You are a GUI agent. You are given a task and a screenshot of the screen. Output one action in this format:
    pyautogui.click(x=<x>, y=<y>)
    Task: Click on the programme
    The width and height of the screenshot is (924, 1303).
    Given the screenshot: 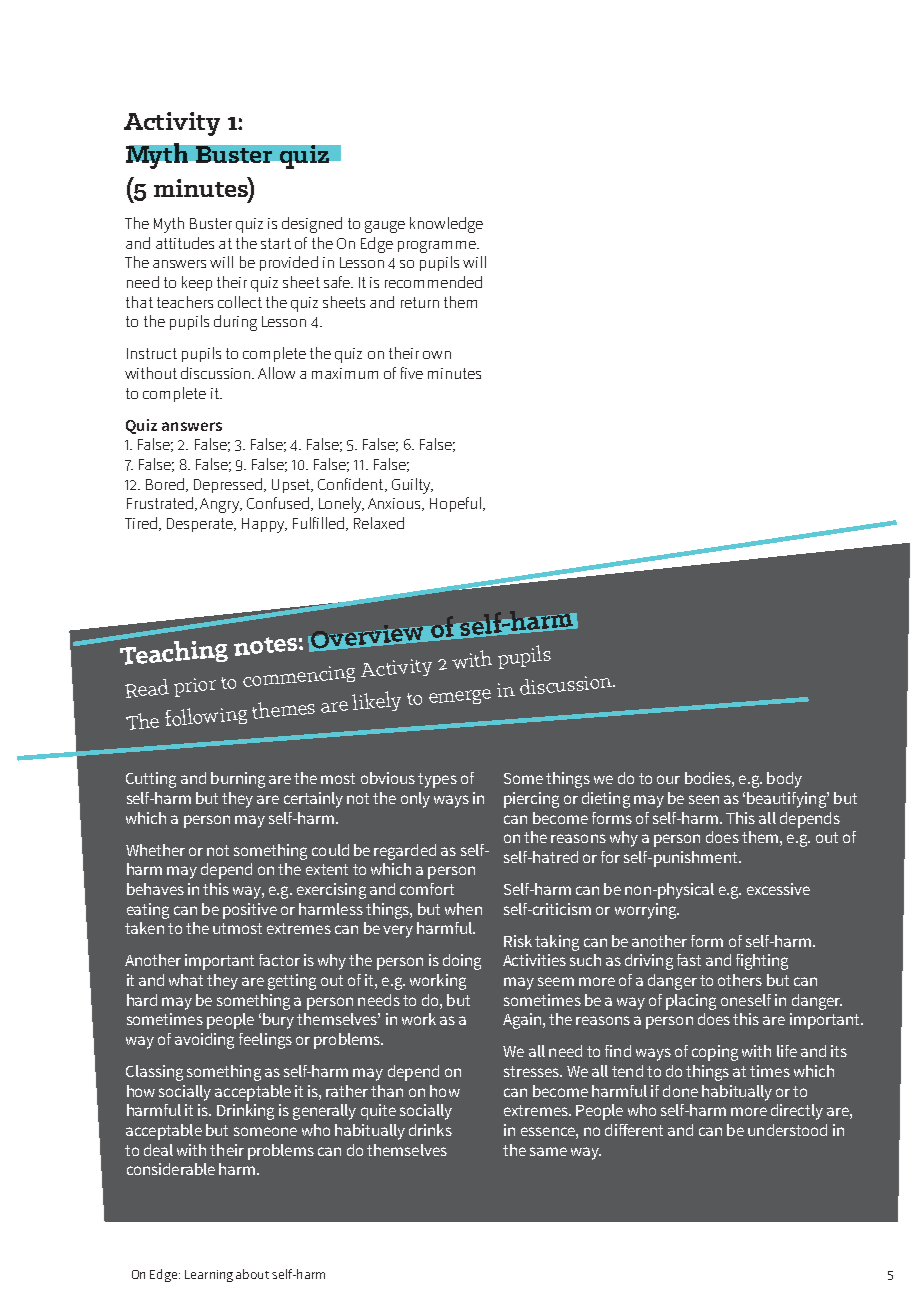 What is the action you would take?
    pyautogui.click(x=438, y=247)
